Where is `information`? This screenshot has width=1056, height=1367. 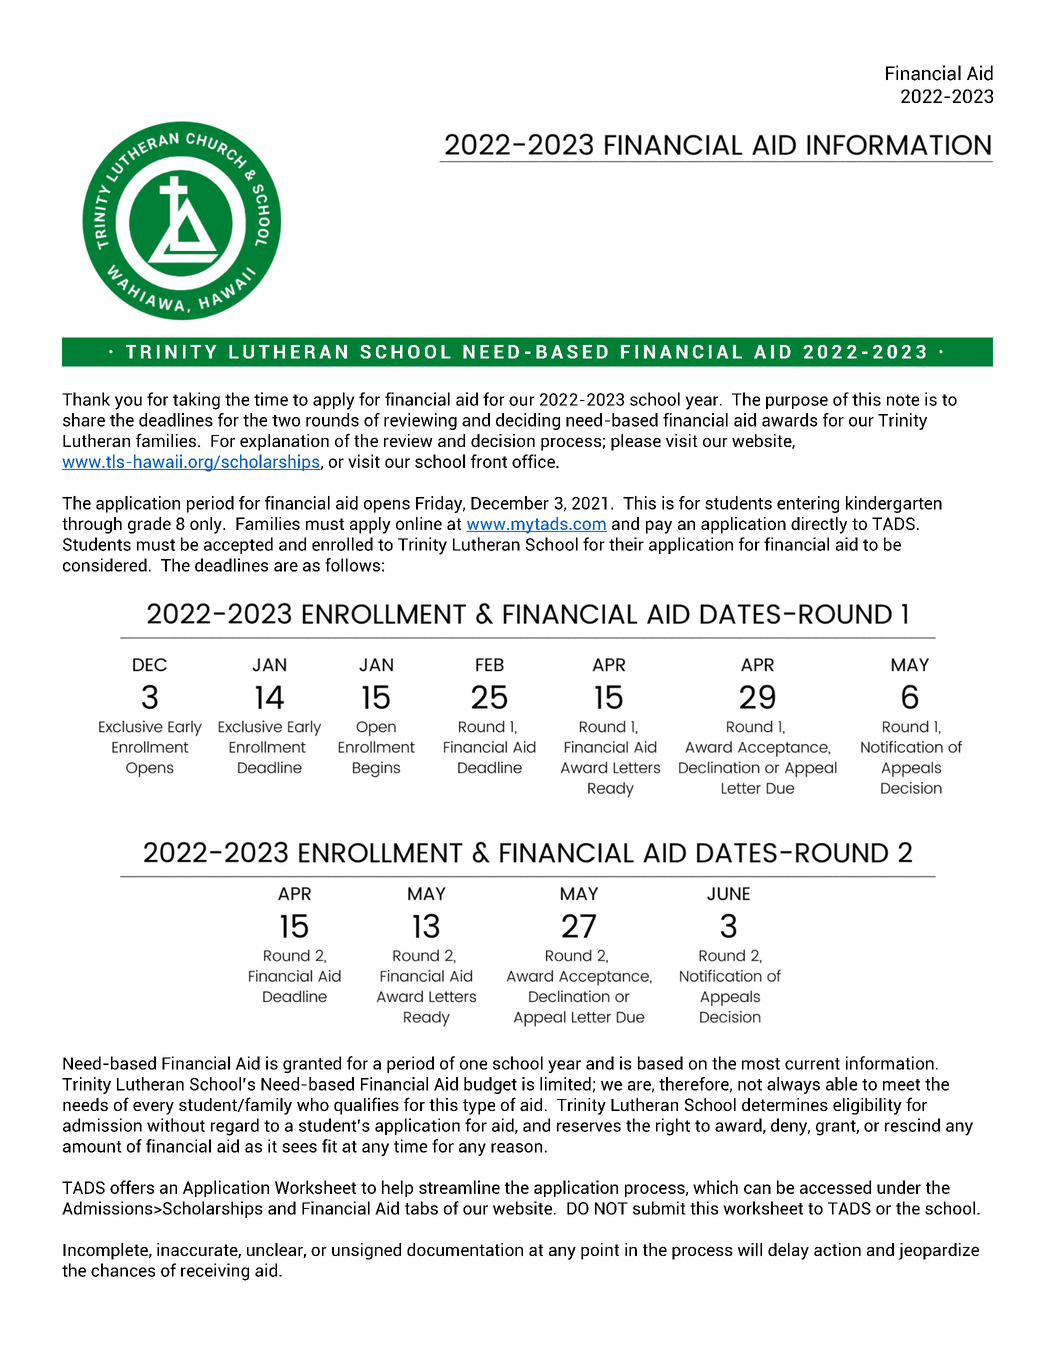
information is located at coordinates (890, 1063).
